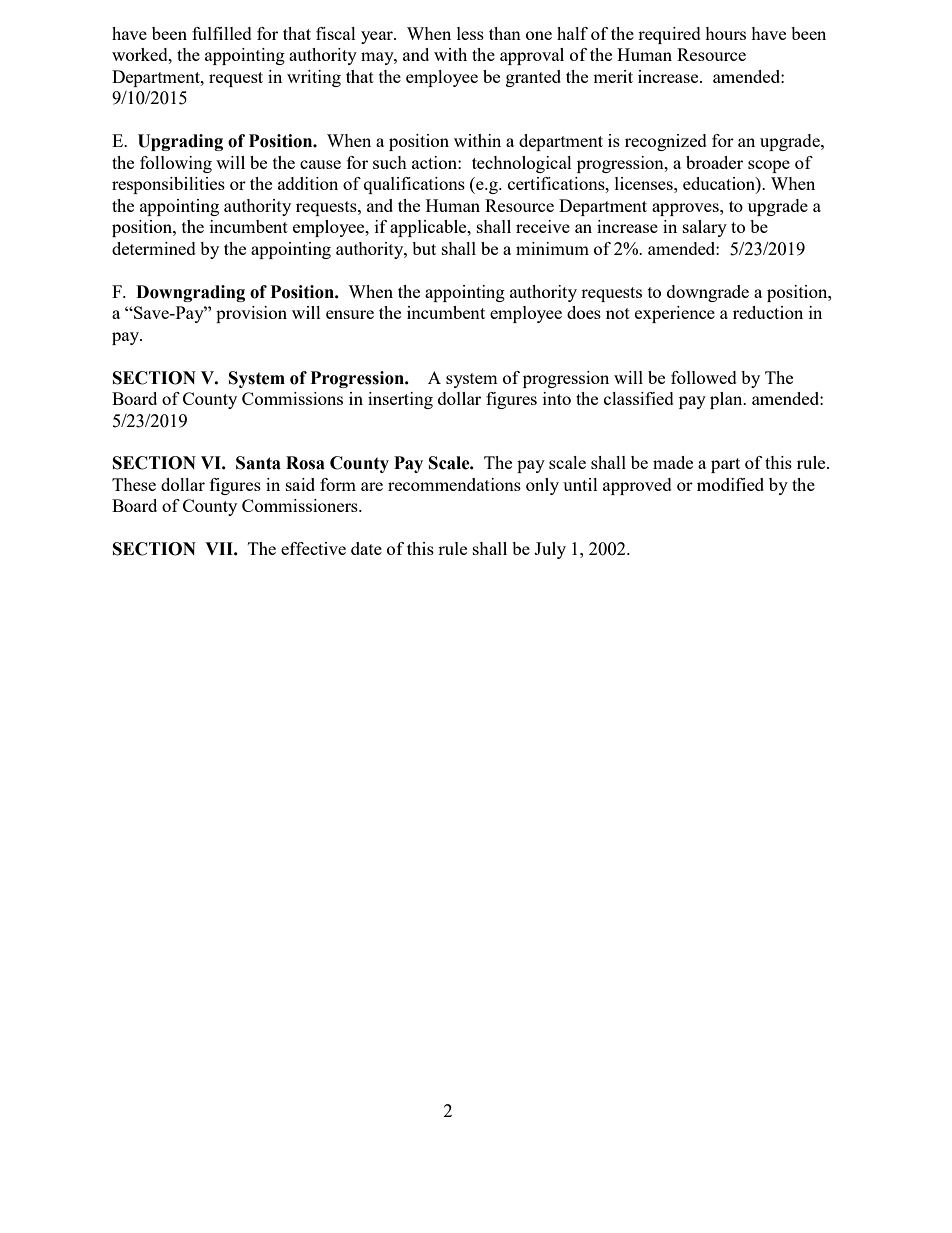 The height and width of the document is (1233, 952). I want to click on following, so click(176, 164).
